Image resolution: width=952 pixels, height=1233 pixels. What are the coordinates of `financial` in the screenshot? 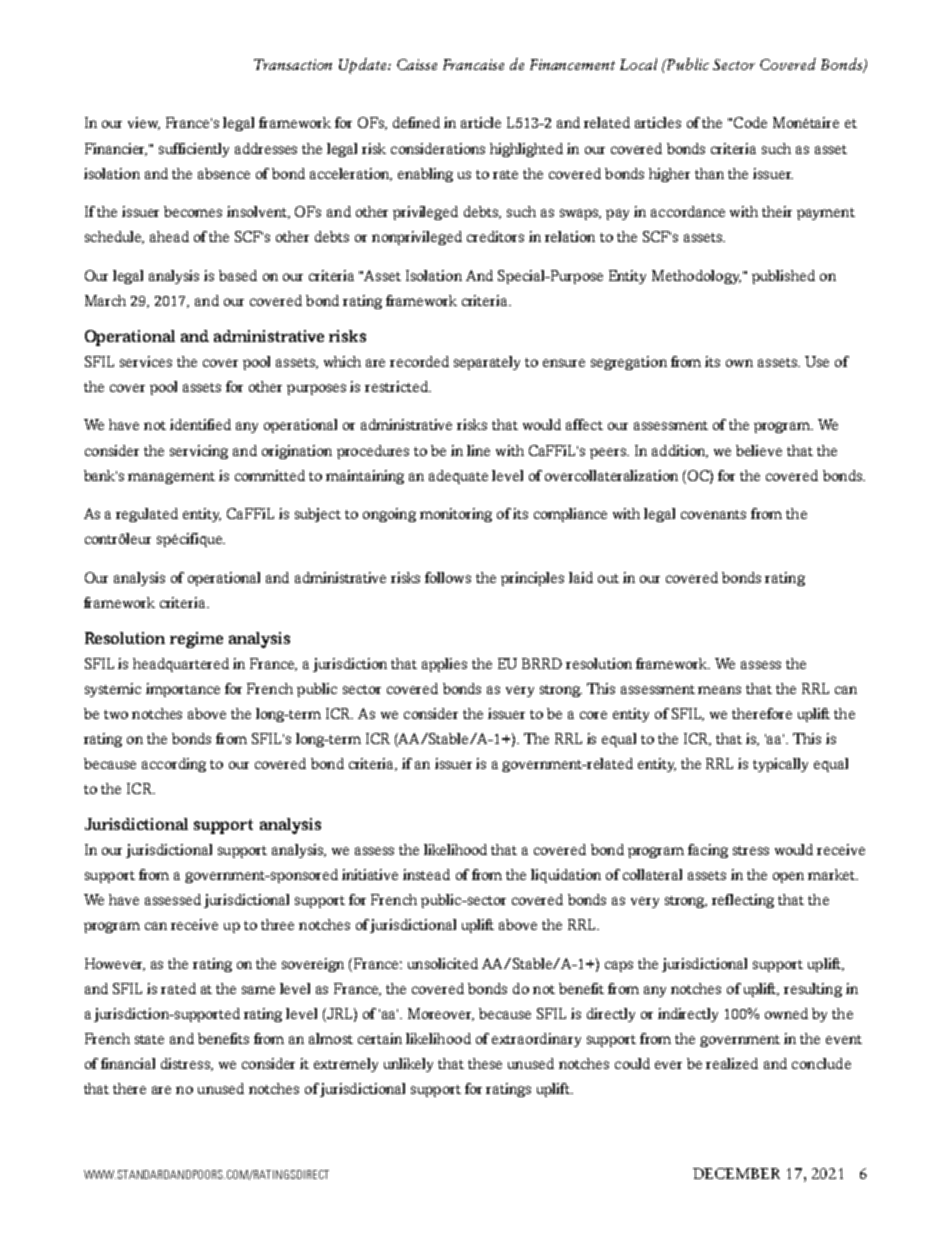 It's located at (128, 1063).
